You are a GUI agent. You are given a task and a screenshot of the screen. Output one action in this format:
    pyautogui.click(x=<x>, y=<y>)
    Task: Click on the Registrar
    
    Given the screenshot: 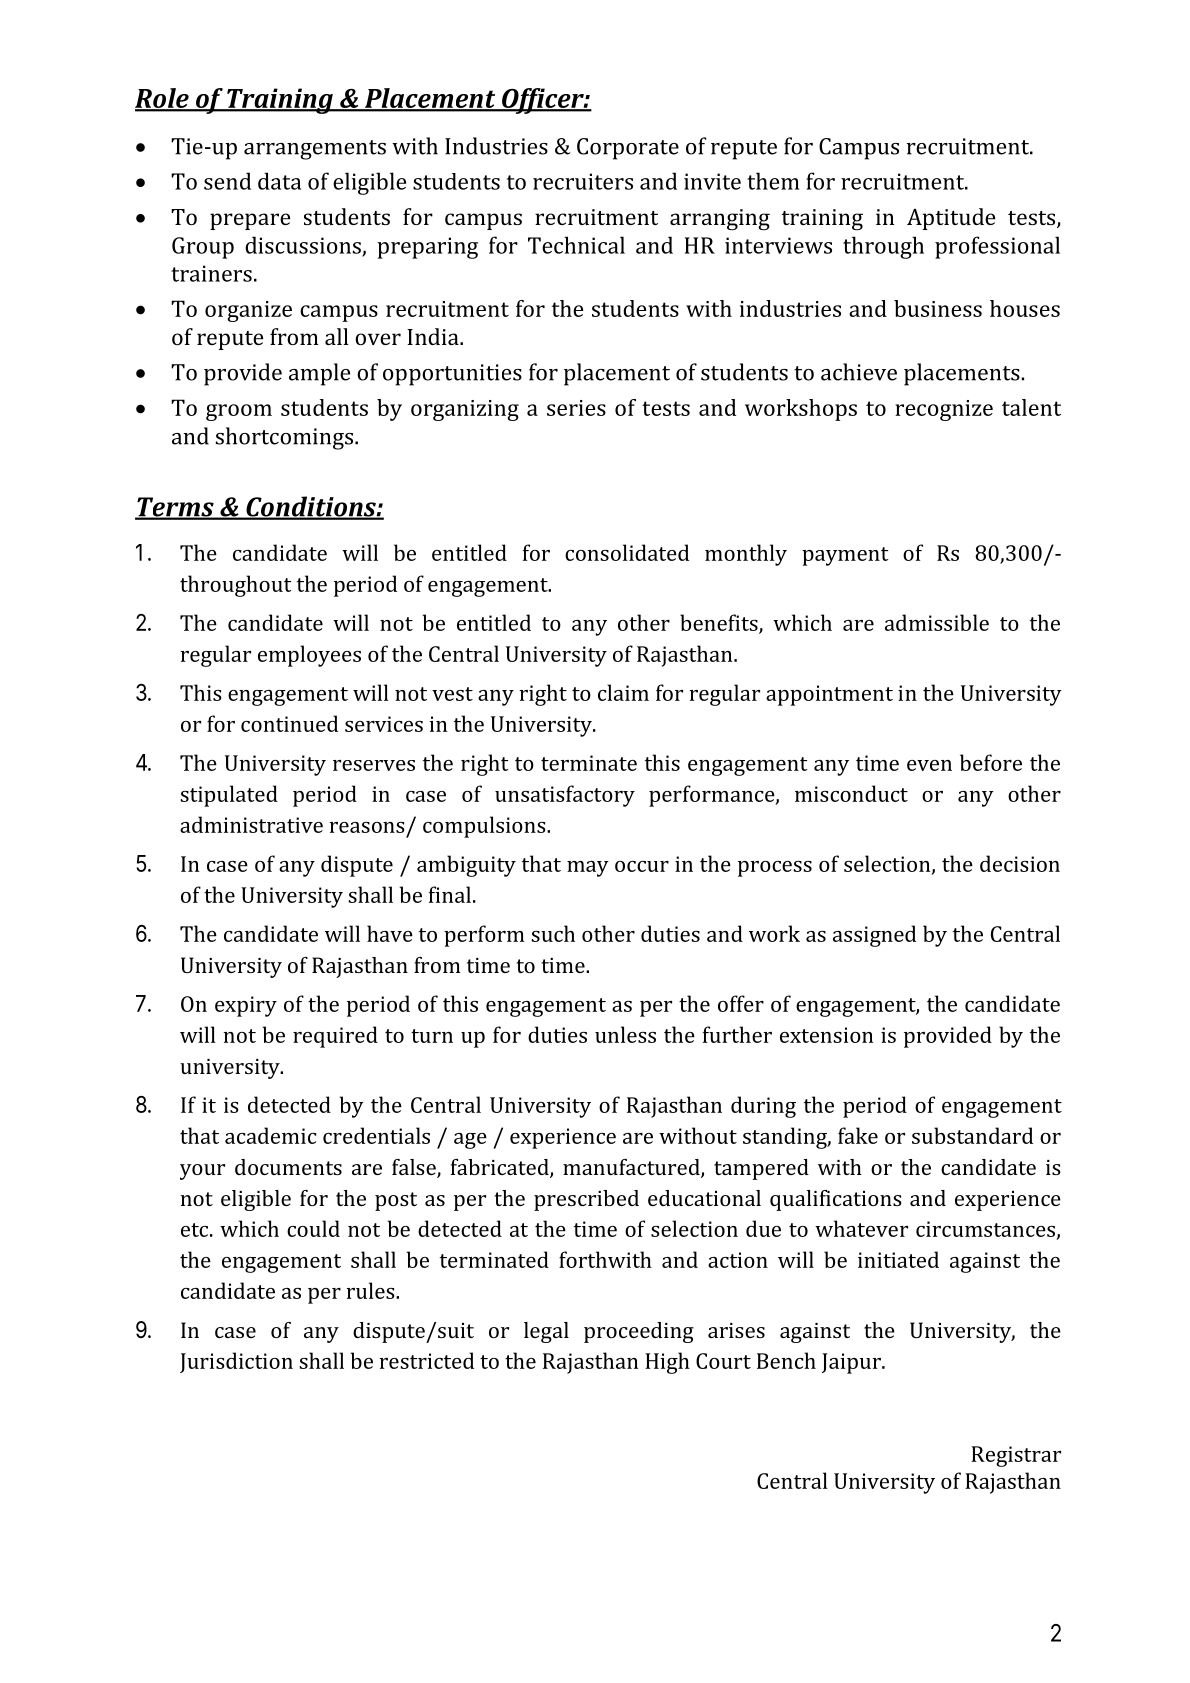 What is the action you would take?
    pyautogui.click(x=1016, y=1456)
